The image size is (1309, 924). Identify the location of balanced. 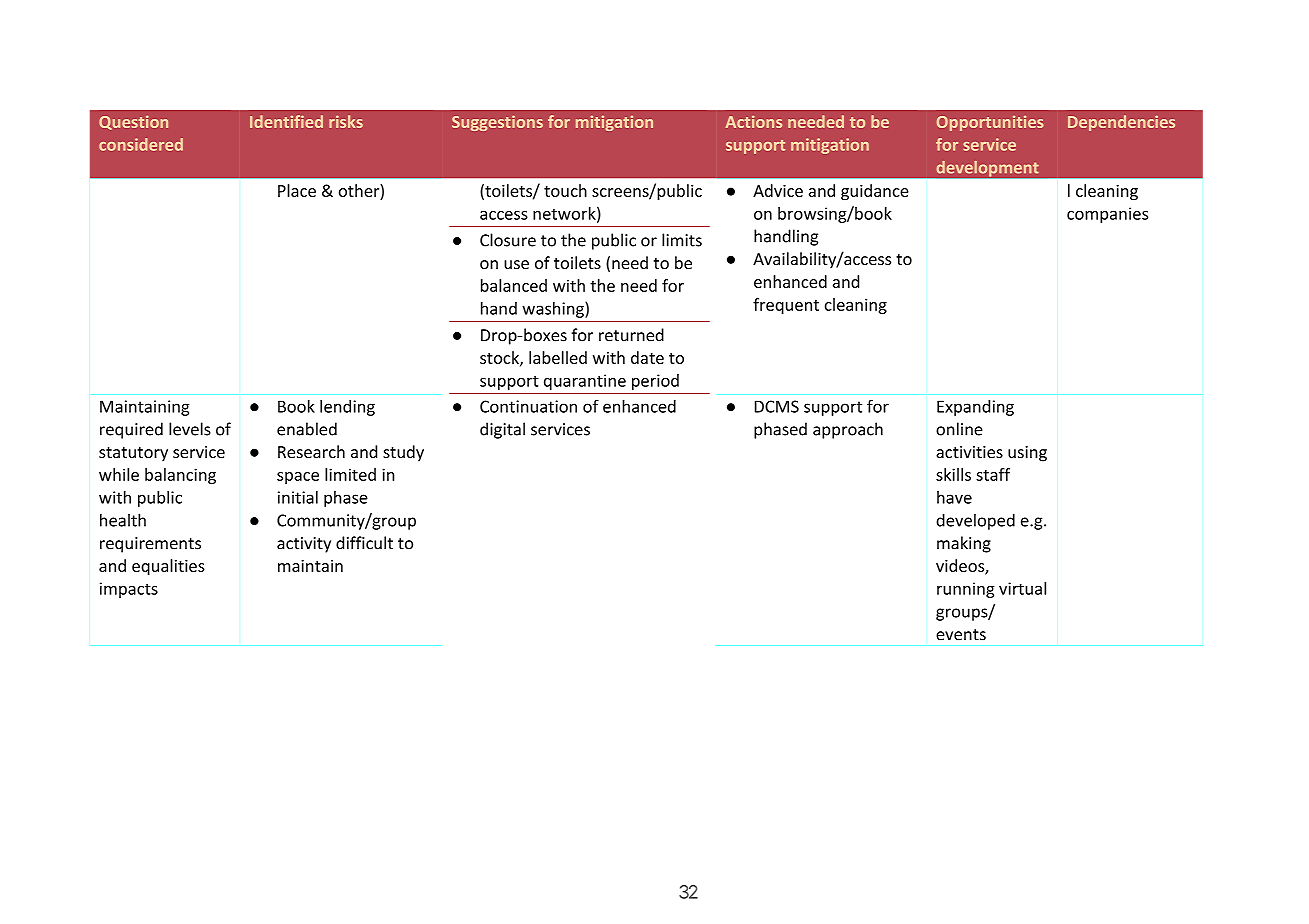
(514, 285).
